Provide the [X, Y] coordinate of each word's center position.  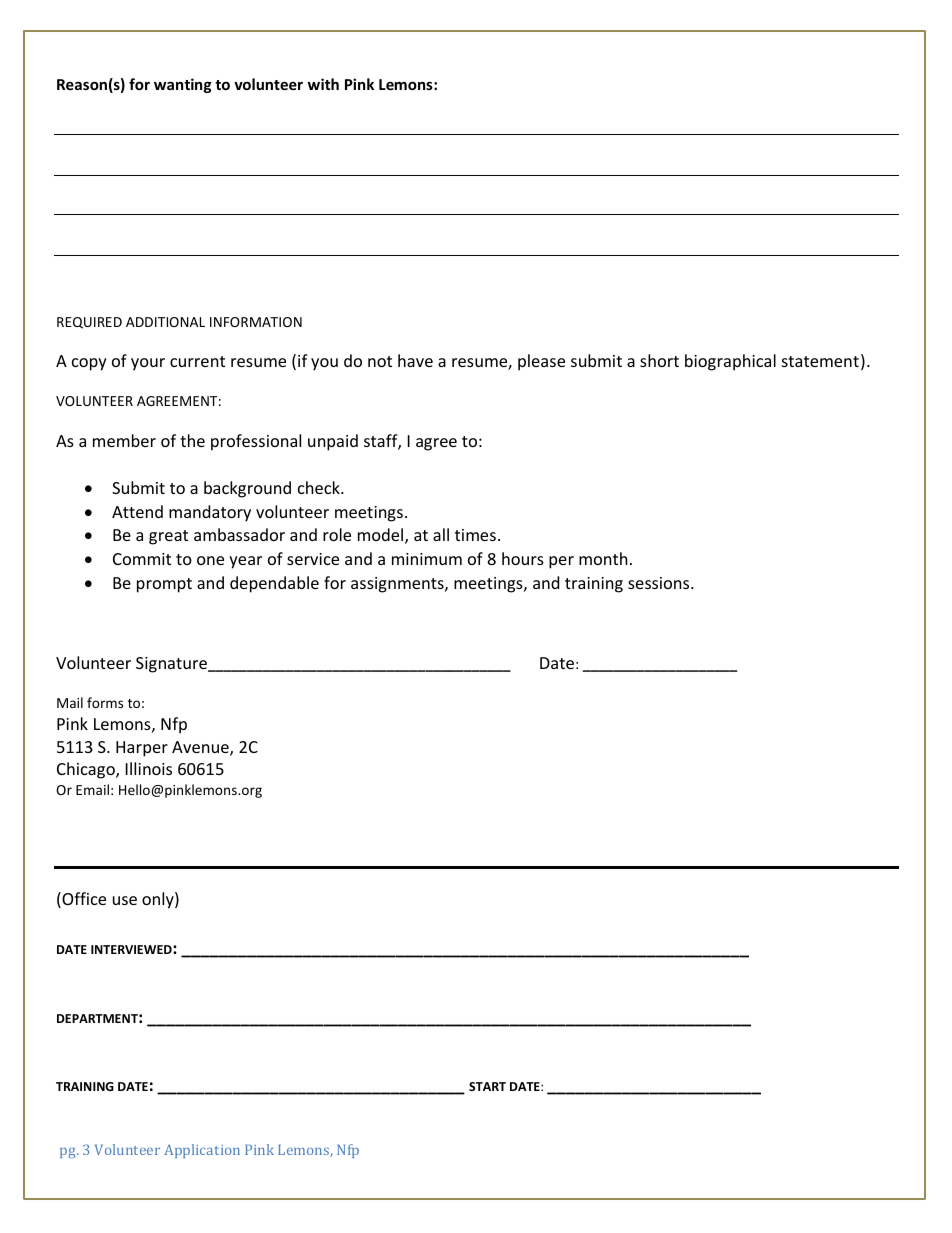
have [415, 360]
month [603, 558]
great [168, 537]
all [441, 534]
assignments [398, 585]
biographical [730, 362]
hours [523, 558]
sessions [660, 583]
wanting [183, 85]
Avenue [201, 748]
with [323, 84]
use [125, 900]
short [659, 360]
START [487, 1086]
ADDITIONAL [165, 322]
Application [202, 1151]
